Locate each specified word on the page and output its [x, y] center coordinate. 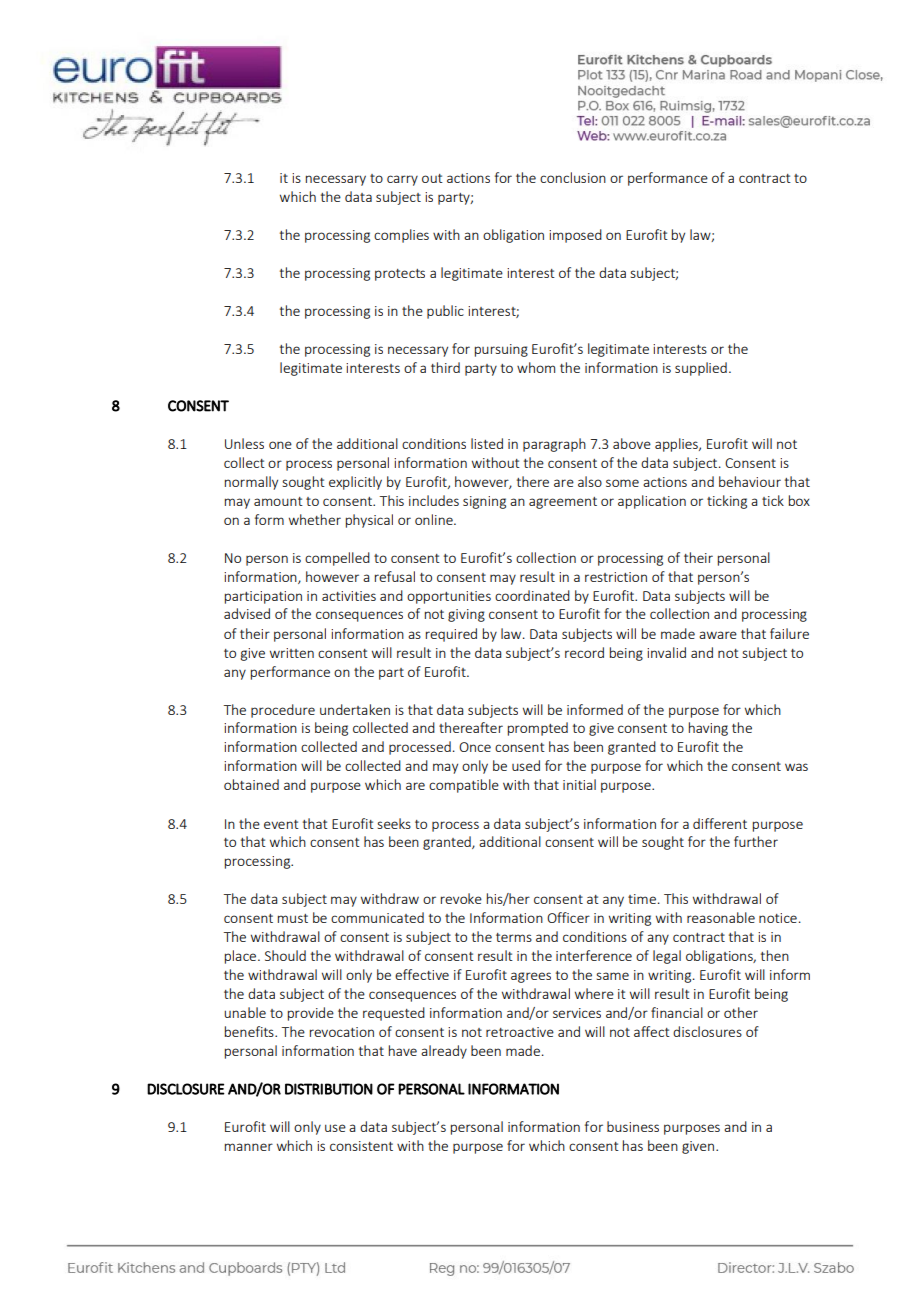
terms [514, 937]
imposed [575, 236]
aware [718, 635]
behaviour [750, 481]
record [584, 652]
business [633, 1126]
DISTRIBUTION [329, 1089]
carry [402, 180]
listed [487, 443]
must [293, 918]
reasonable [721, 917]
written [292, 653]
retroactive [520, 1032]
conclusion [573, 177]
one [280, 445]
